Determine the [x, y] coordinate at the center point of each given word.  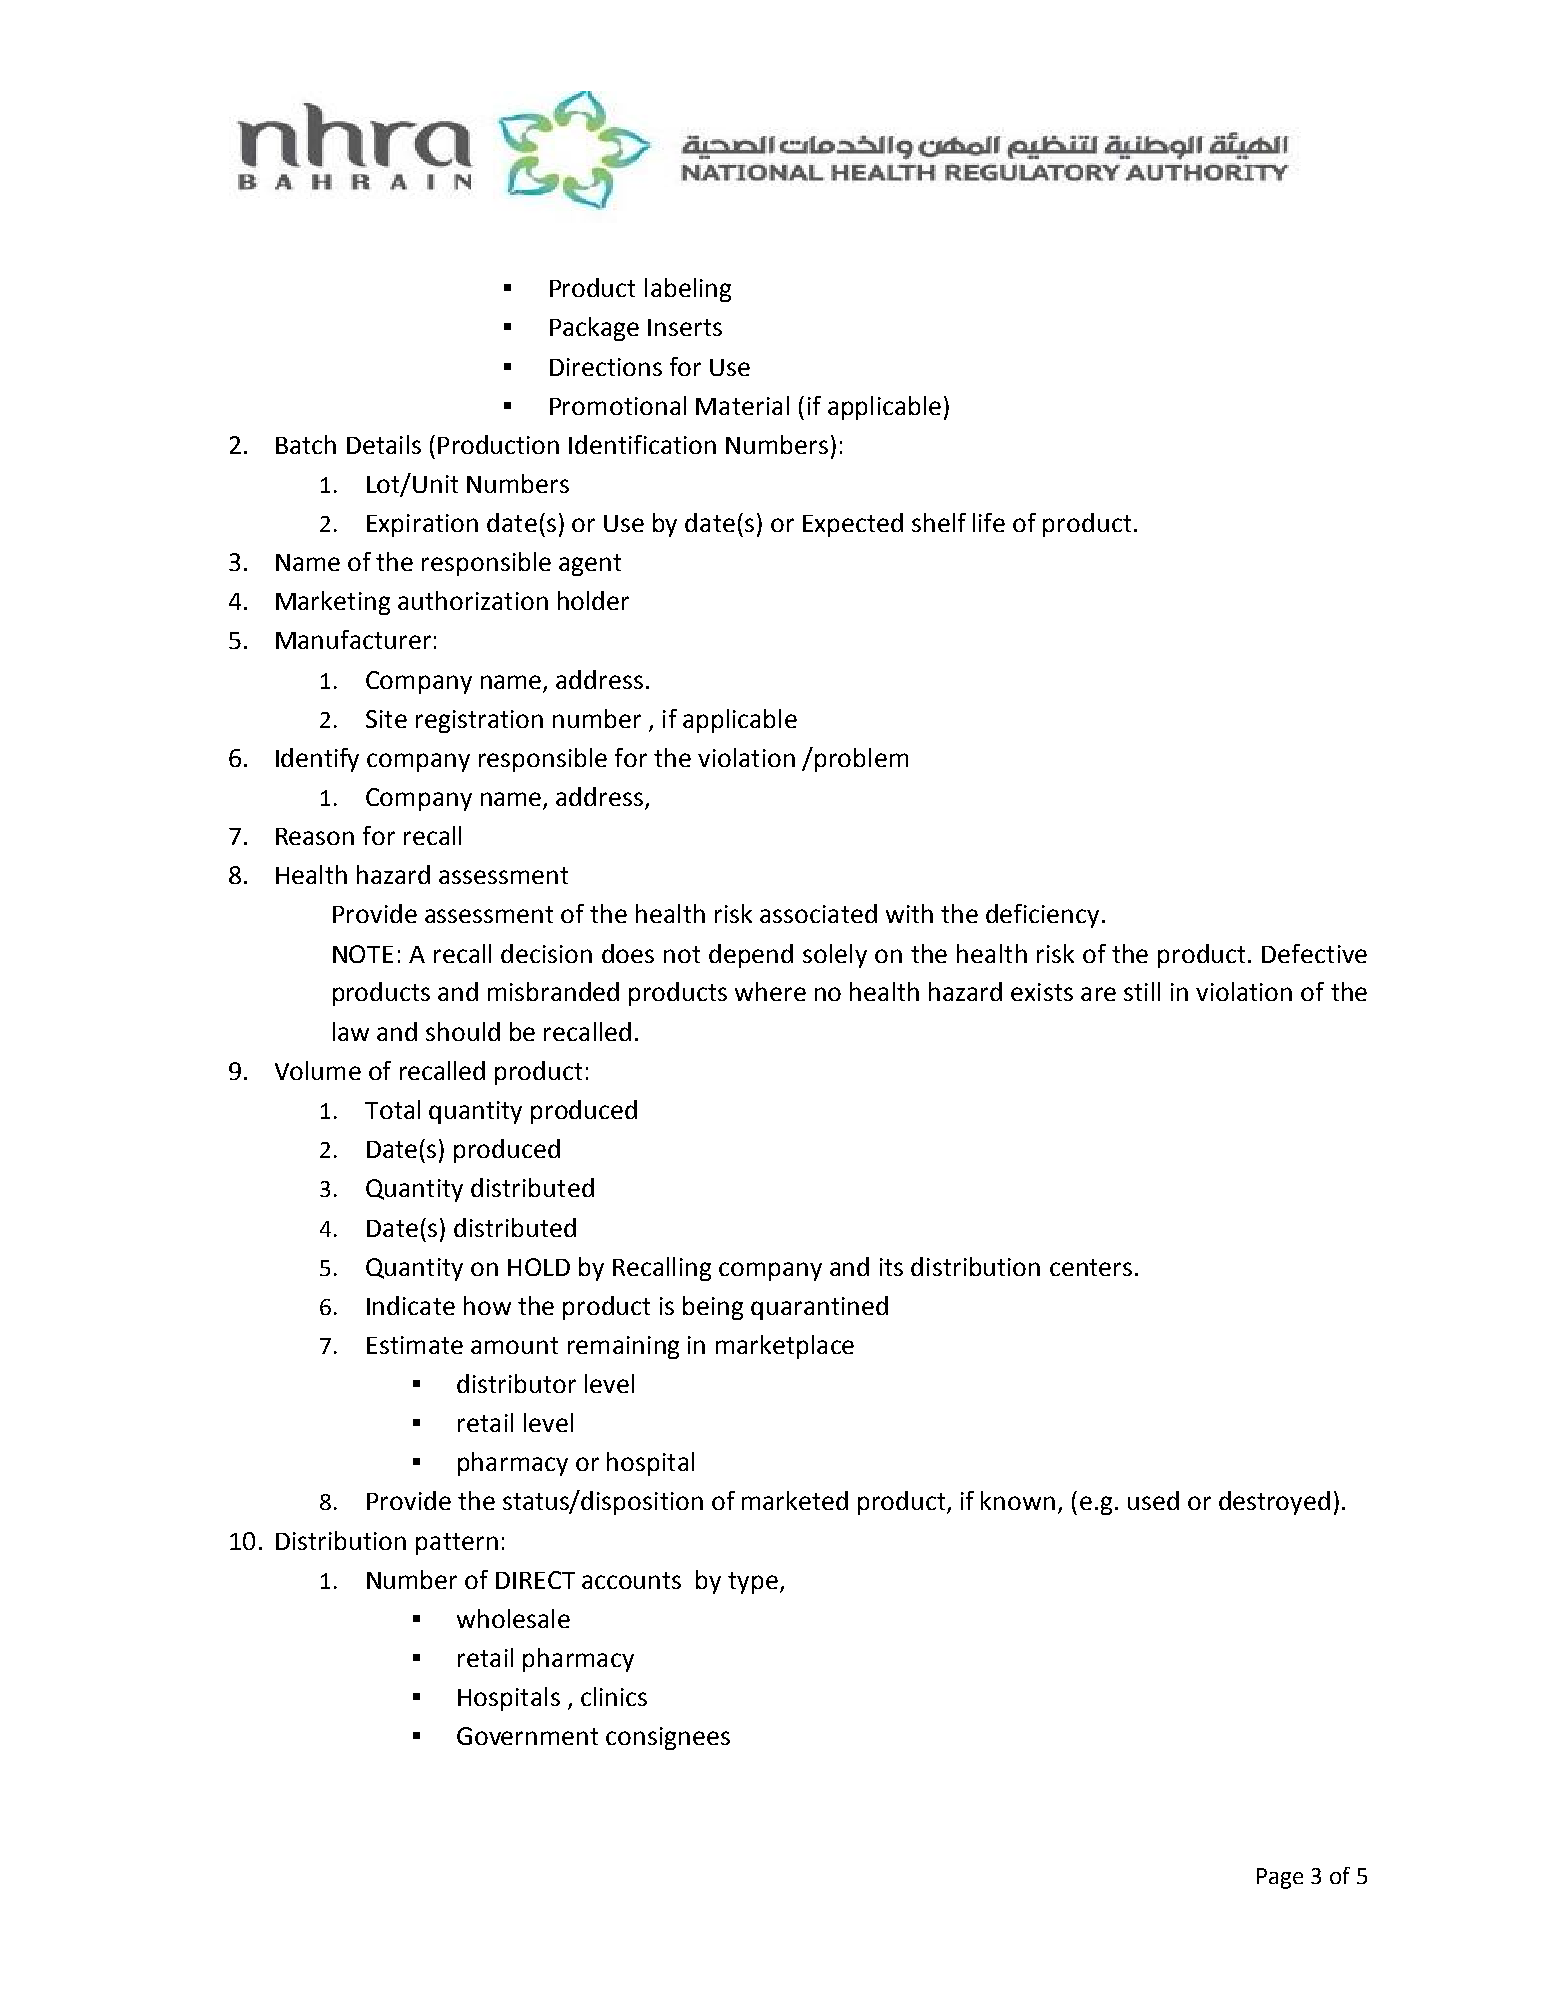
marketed [795, 1500]
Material [742, 405]
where [770, 991]
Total [392, 1109]
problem [861, 760]
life [989, 522]
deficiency [1042, 916]
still [1142, 991]
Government [527, 1736]
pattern [457, 1544]
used [1153, 1500]
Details [384, 444]
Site [386, 719]
